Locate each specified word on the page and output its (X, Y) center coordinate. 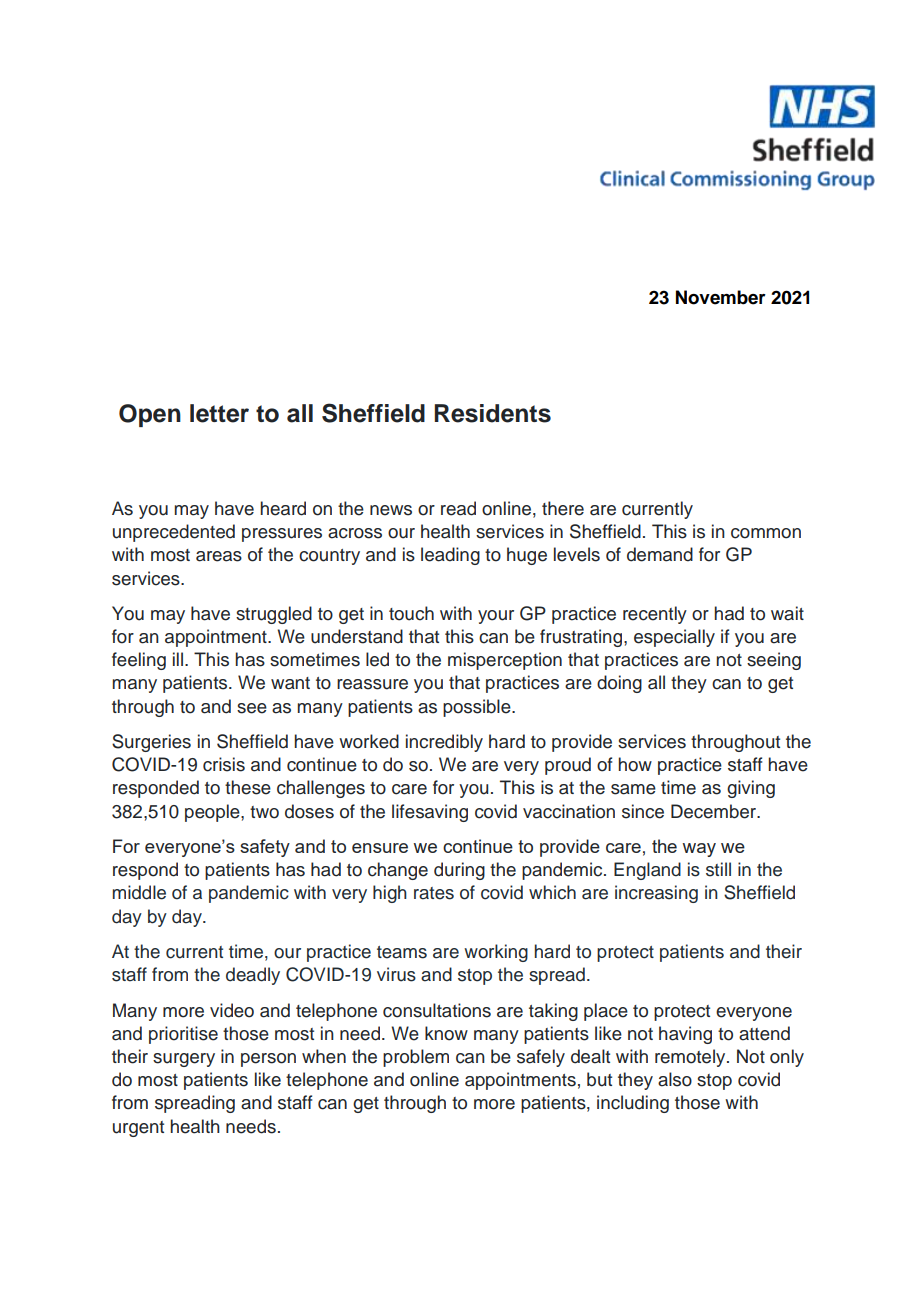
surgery (184, 1060)
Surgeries (151, 743)
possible (478, 708)
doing (619, 684)
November (721, 297)
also (675, 1079)
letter (219, 413)
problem (416, 1058)
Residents (492, 413)
